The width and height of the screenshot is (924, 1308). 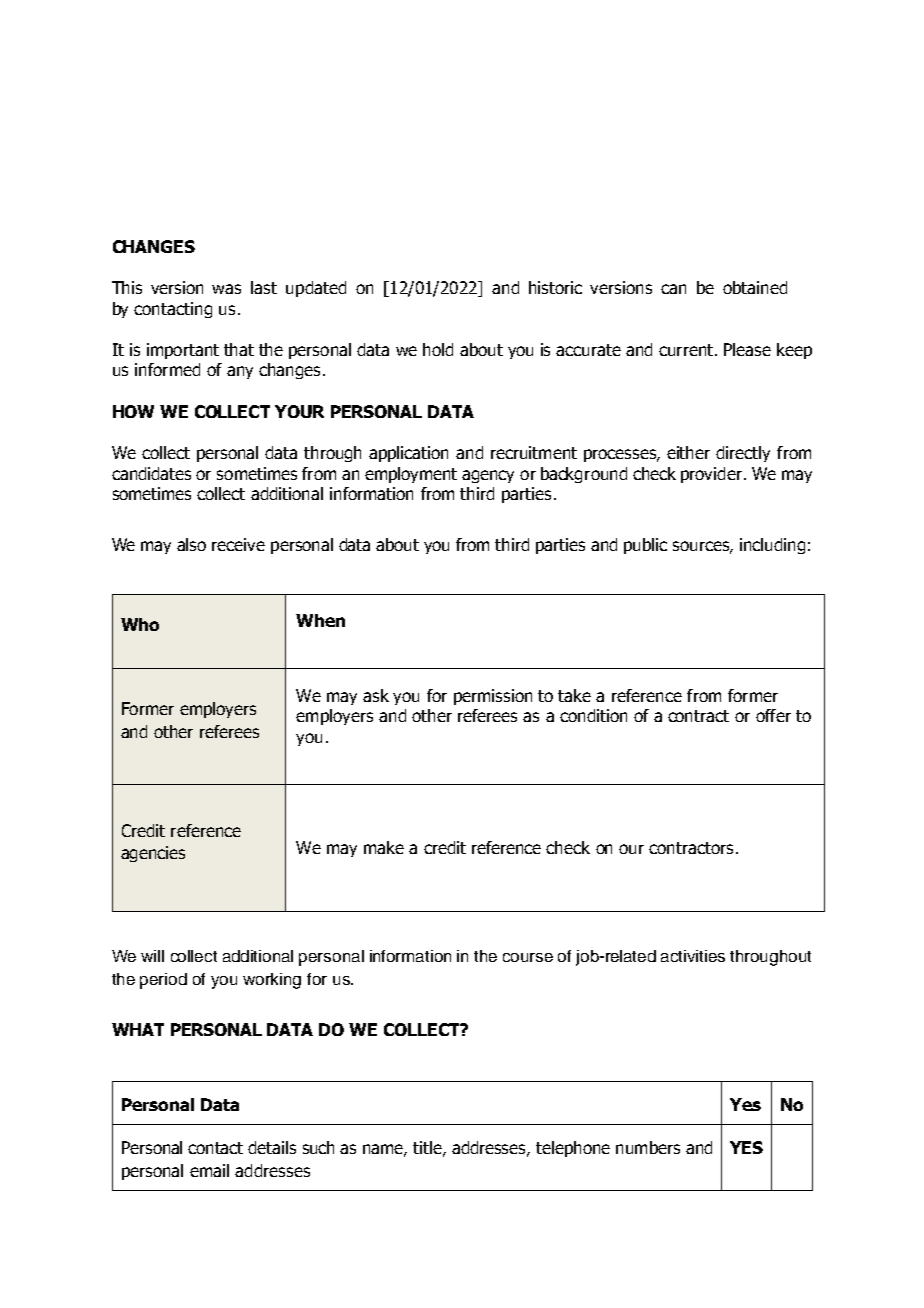 I want to click on email, so click(x=209, y=1170).
